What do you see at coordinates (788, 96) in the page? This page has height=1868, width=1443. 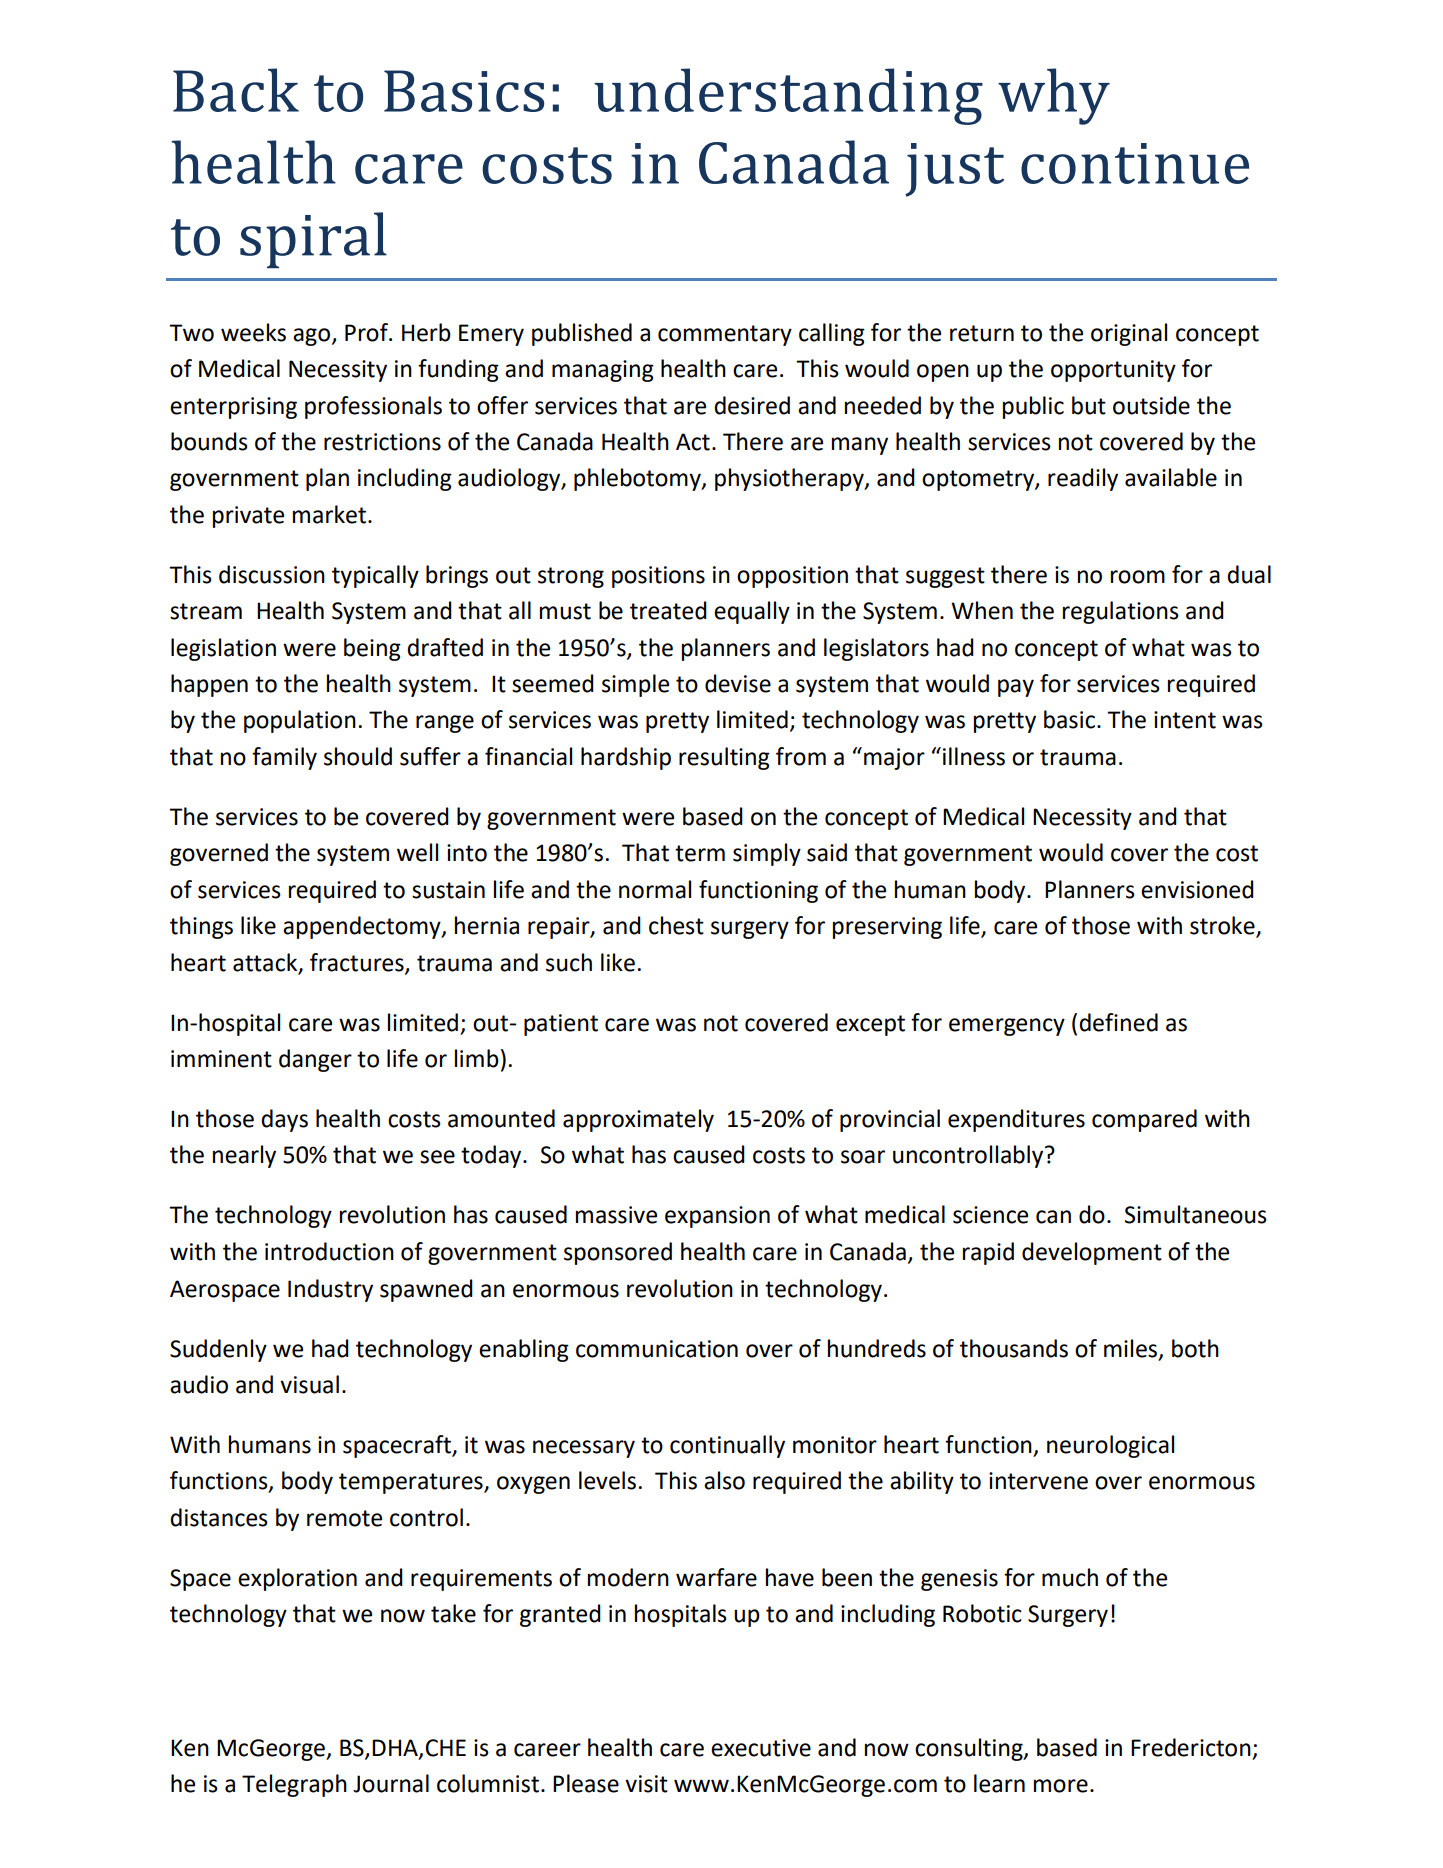 I see `understanding` at bounding box center [788, 96].
